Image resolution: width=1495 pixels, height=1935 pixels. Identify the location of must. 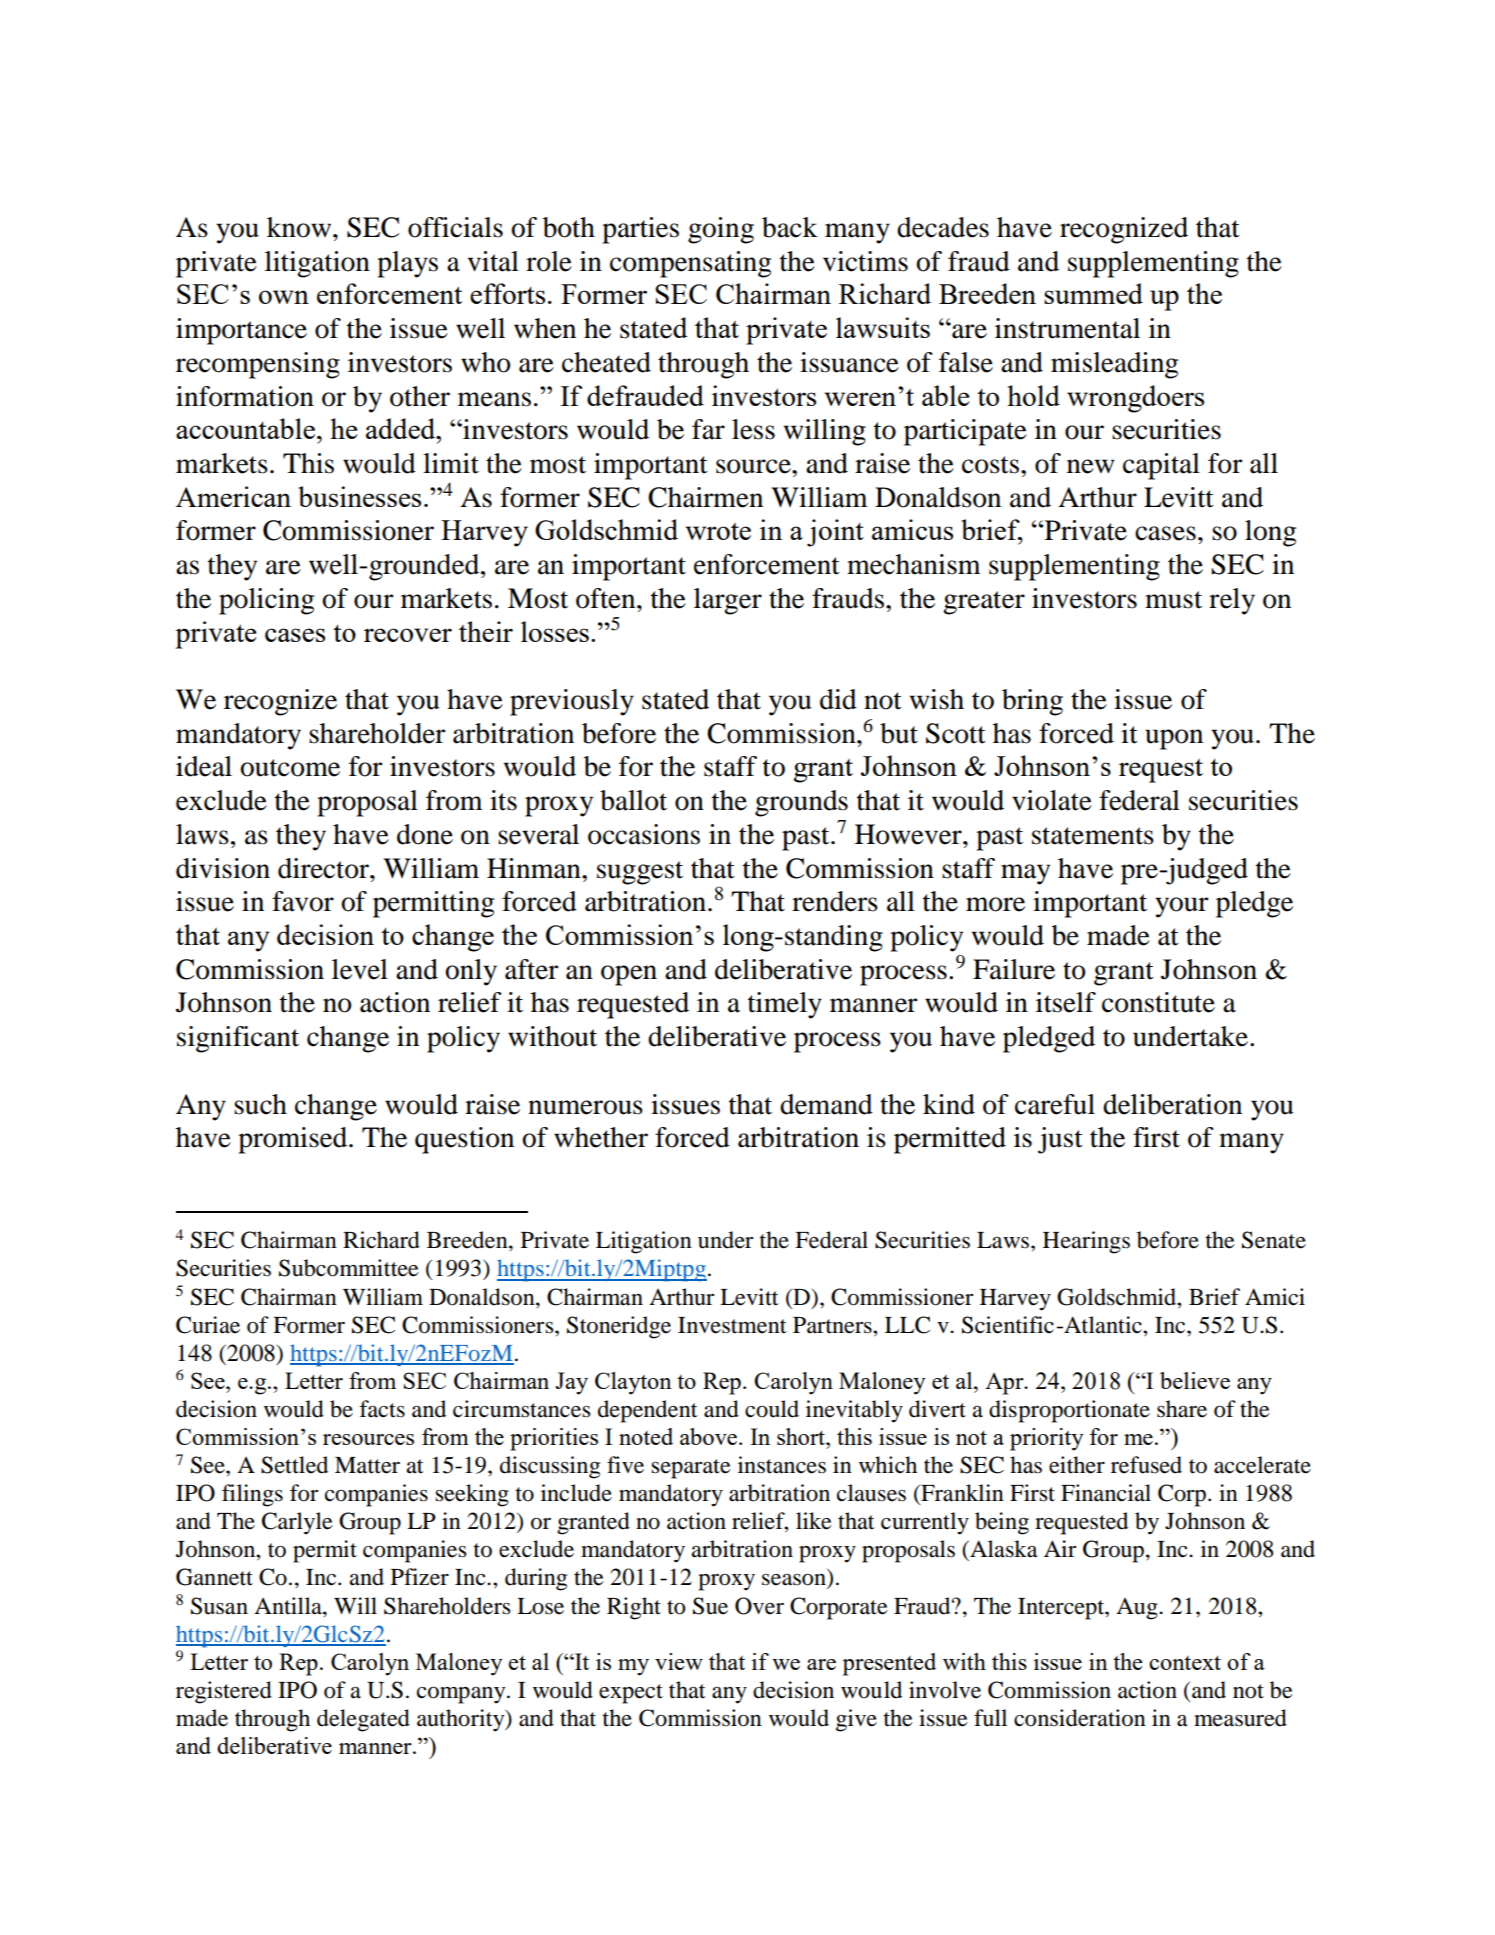
(1173, 600).
